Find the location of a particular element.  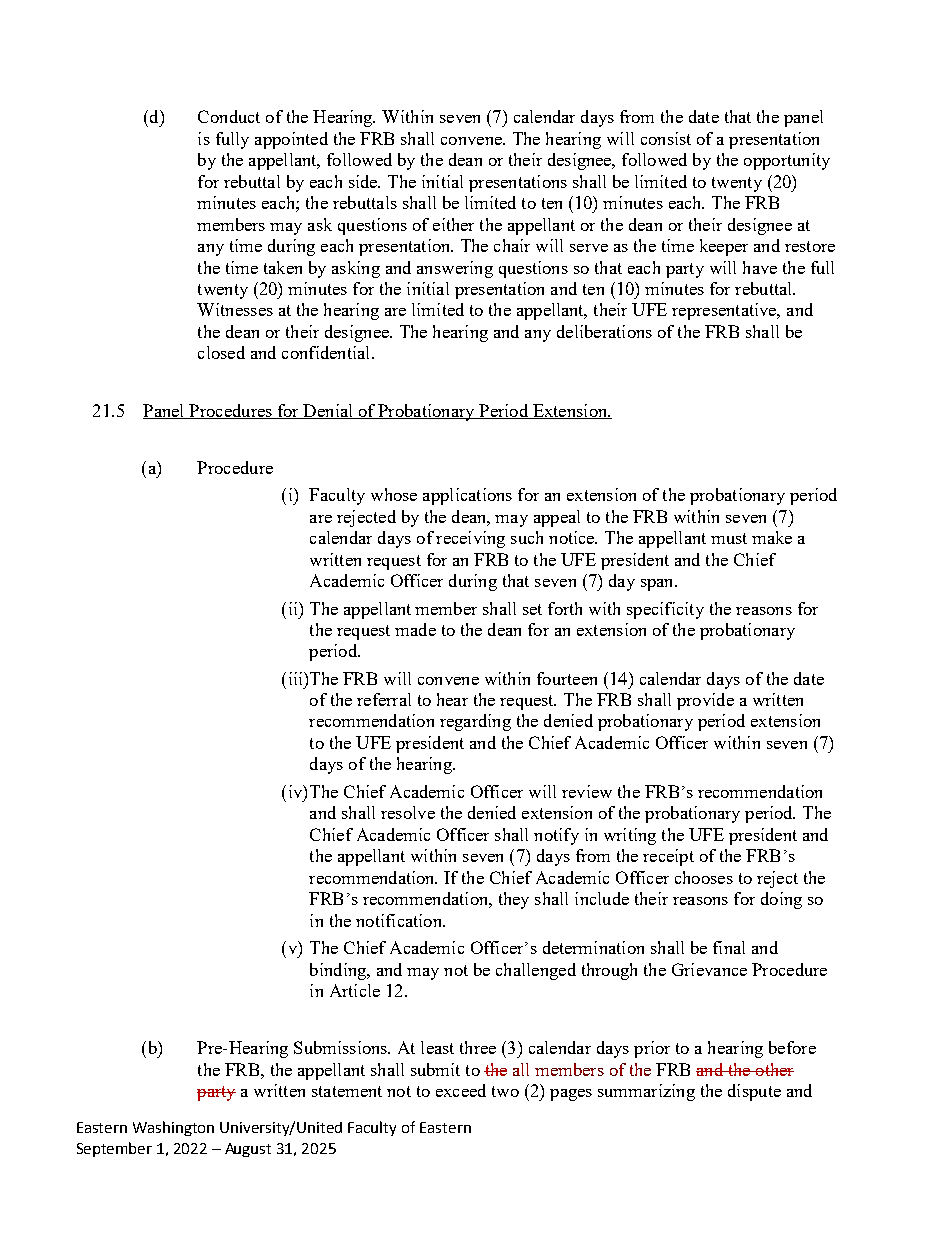

made is located at coordinates (415, 629).
